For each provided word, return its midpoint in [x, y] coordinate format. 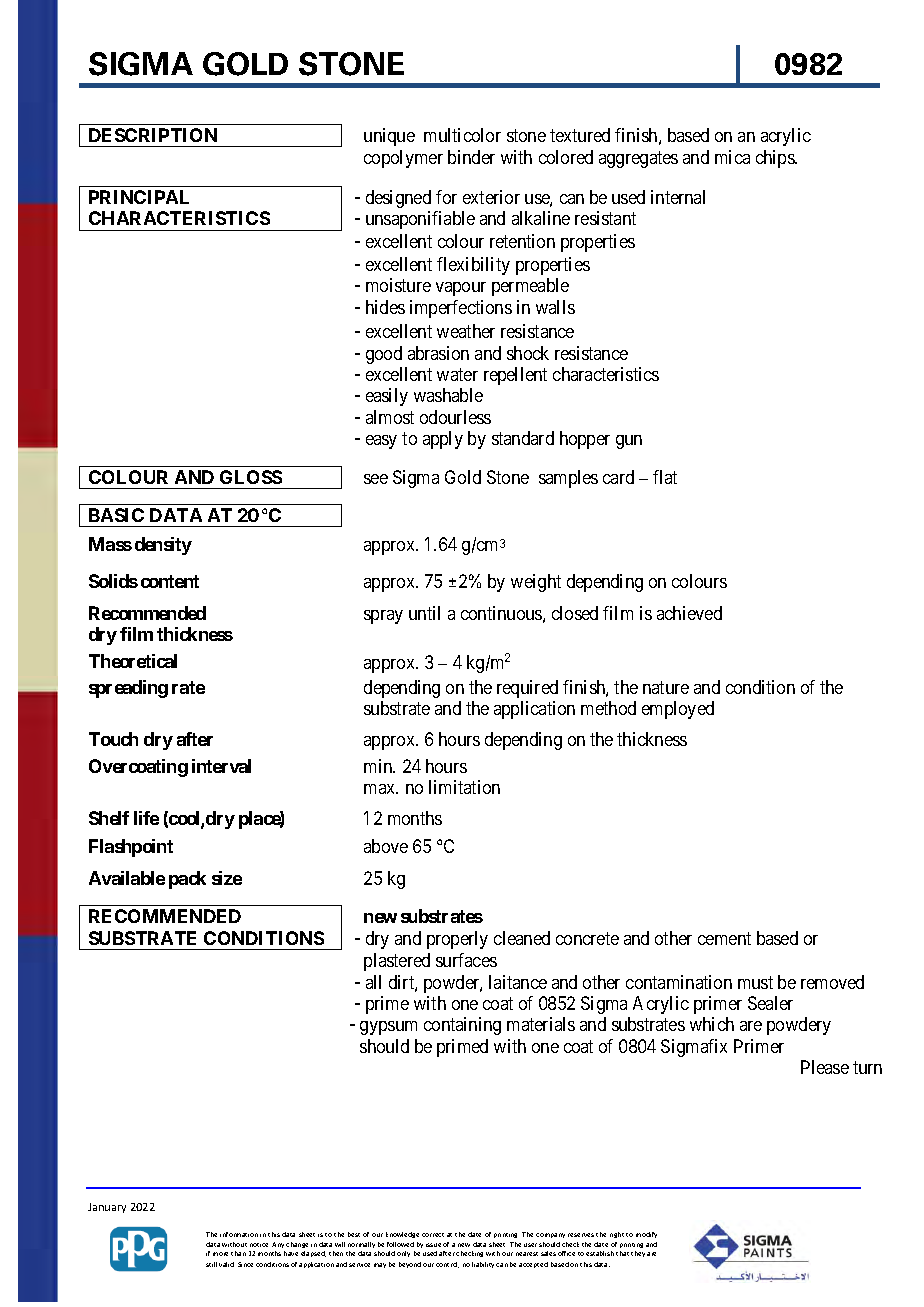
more [220, 1254]
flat [665, 477]
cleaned [522, 938]
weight [536, 583]
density [163, 546]
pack [187, 880]
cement [724, 938]
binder [471, 157]
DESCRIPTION [153, 135]
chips [776, 159]
